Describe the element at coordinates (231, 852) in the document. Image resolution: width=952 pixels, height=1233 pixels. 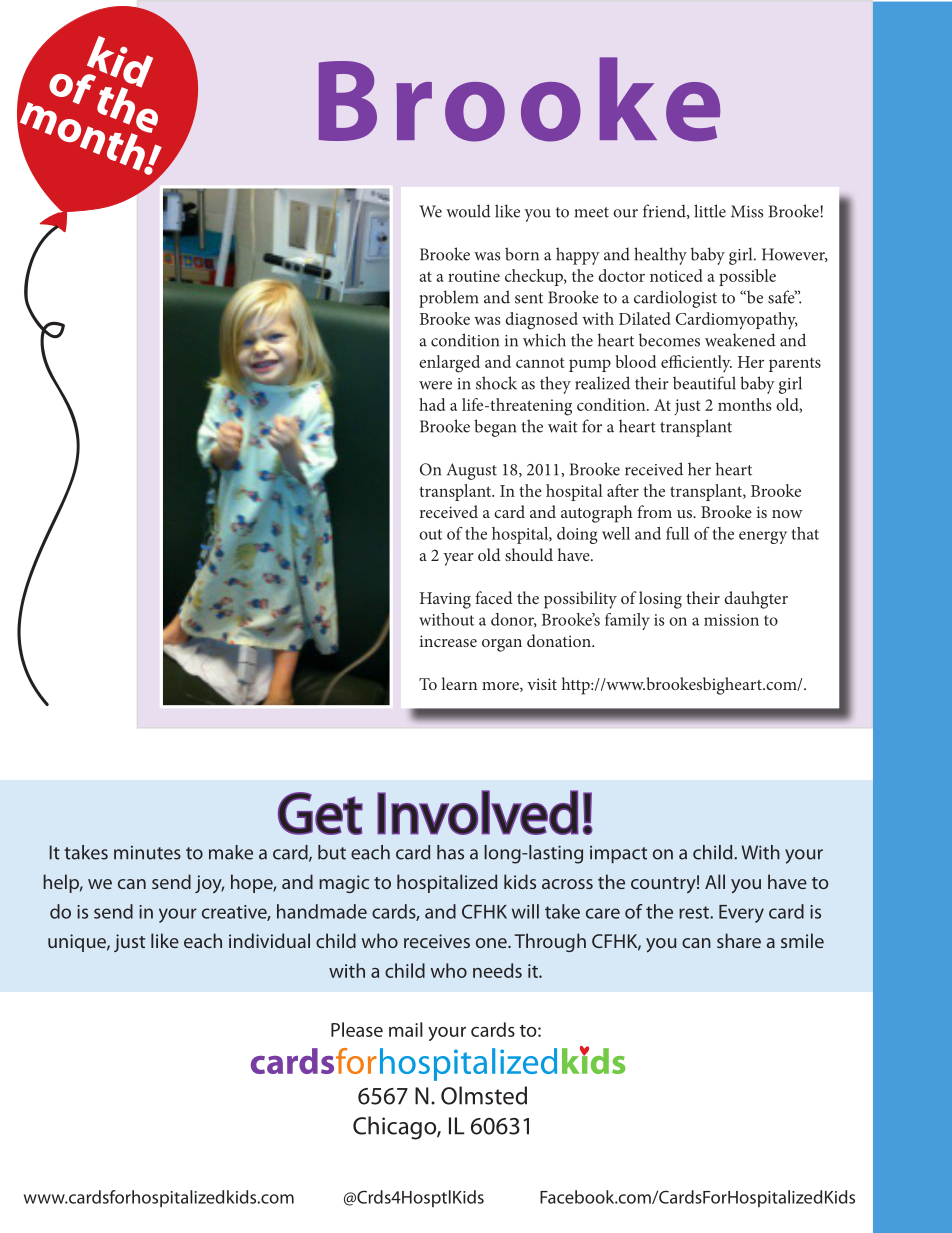
I see `make` at that location.
